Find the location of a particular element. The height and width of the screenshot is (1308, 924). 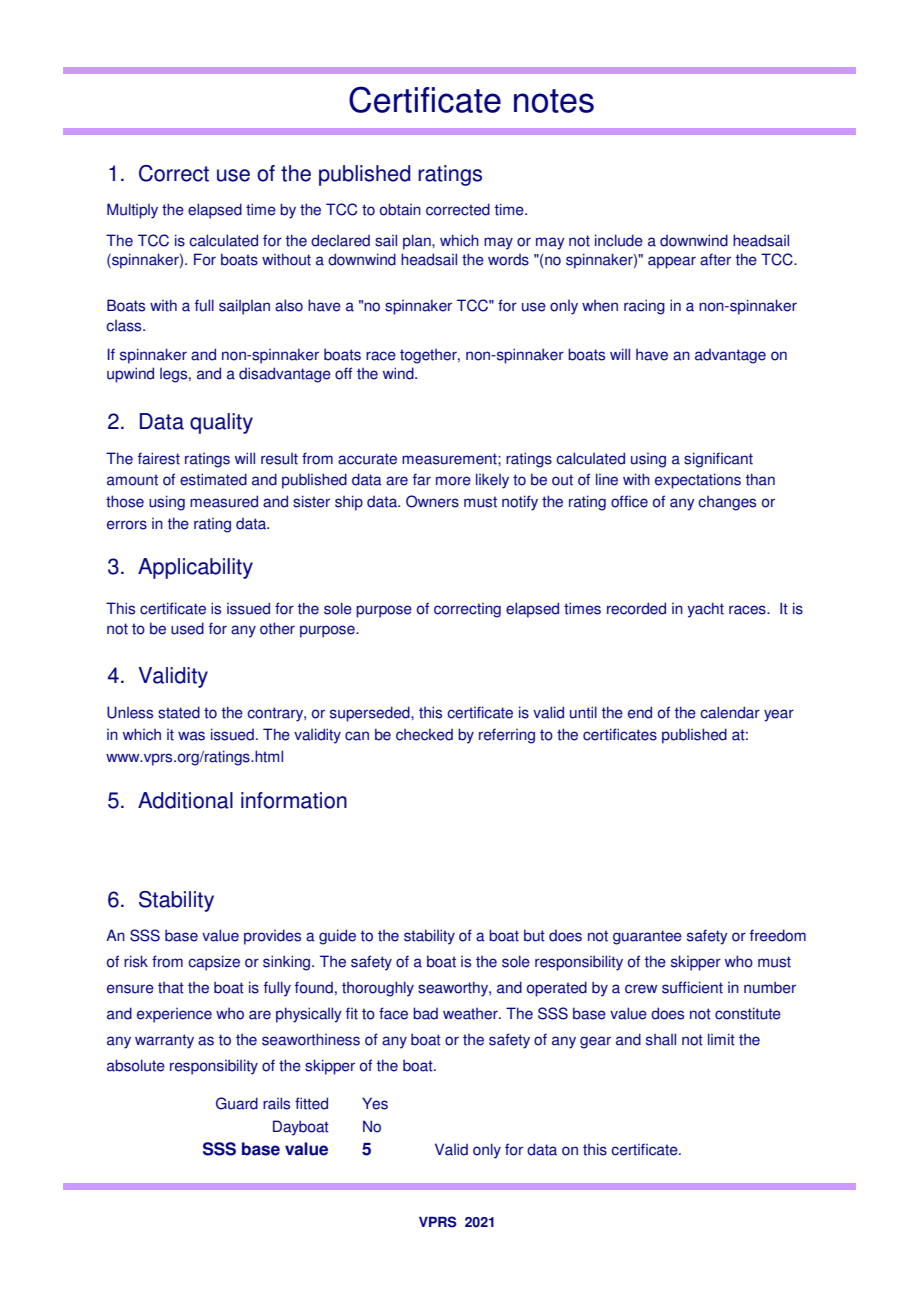

measurement is located at coordinates (450, 459).
